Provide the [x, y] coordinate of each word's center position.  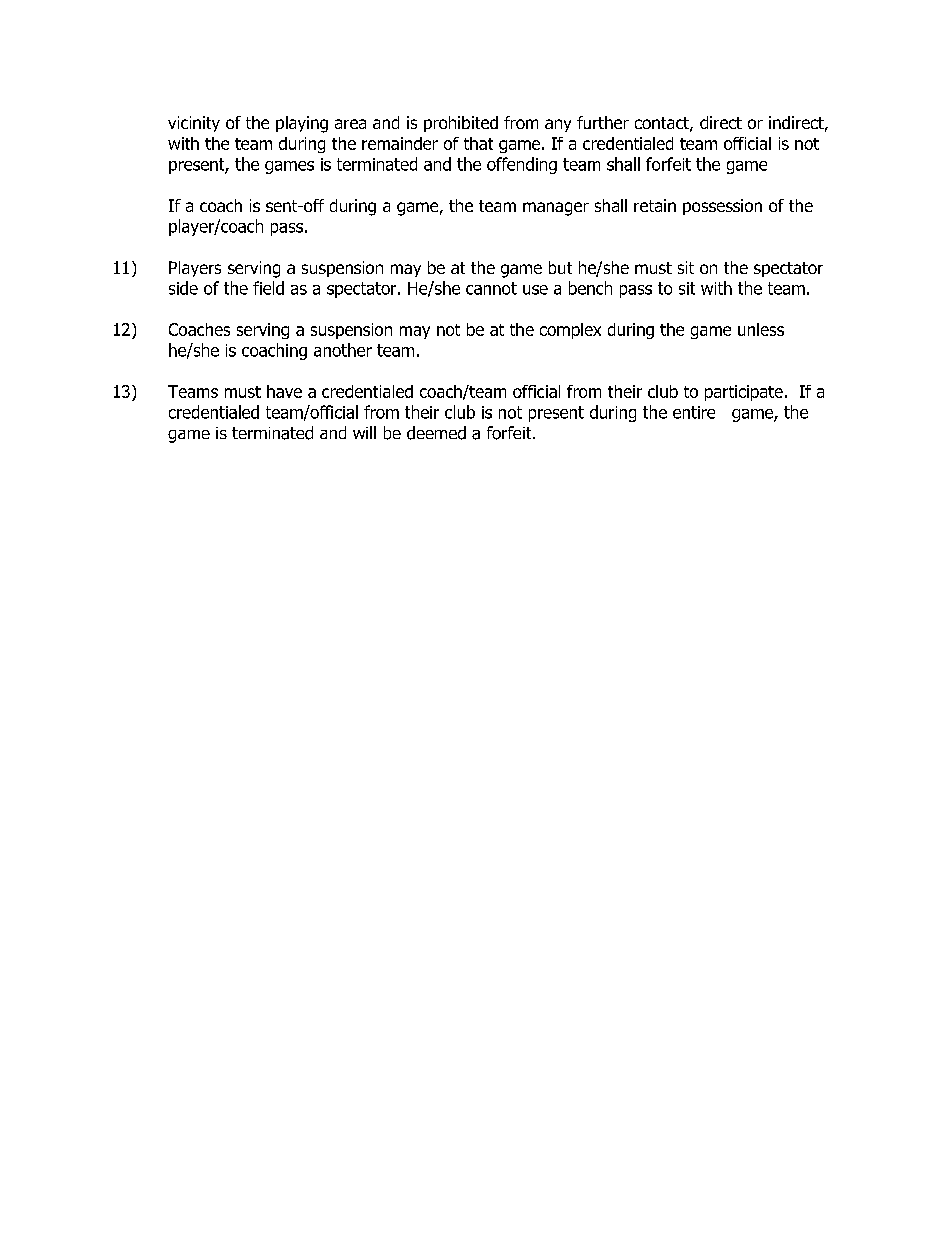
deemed [436, 433]
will [364, 432]
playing [302, 124]
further [603, 122]
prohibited [461, 124]
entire [694, 412]
